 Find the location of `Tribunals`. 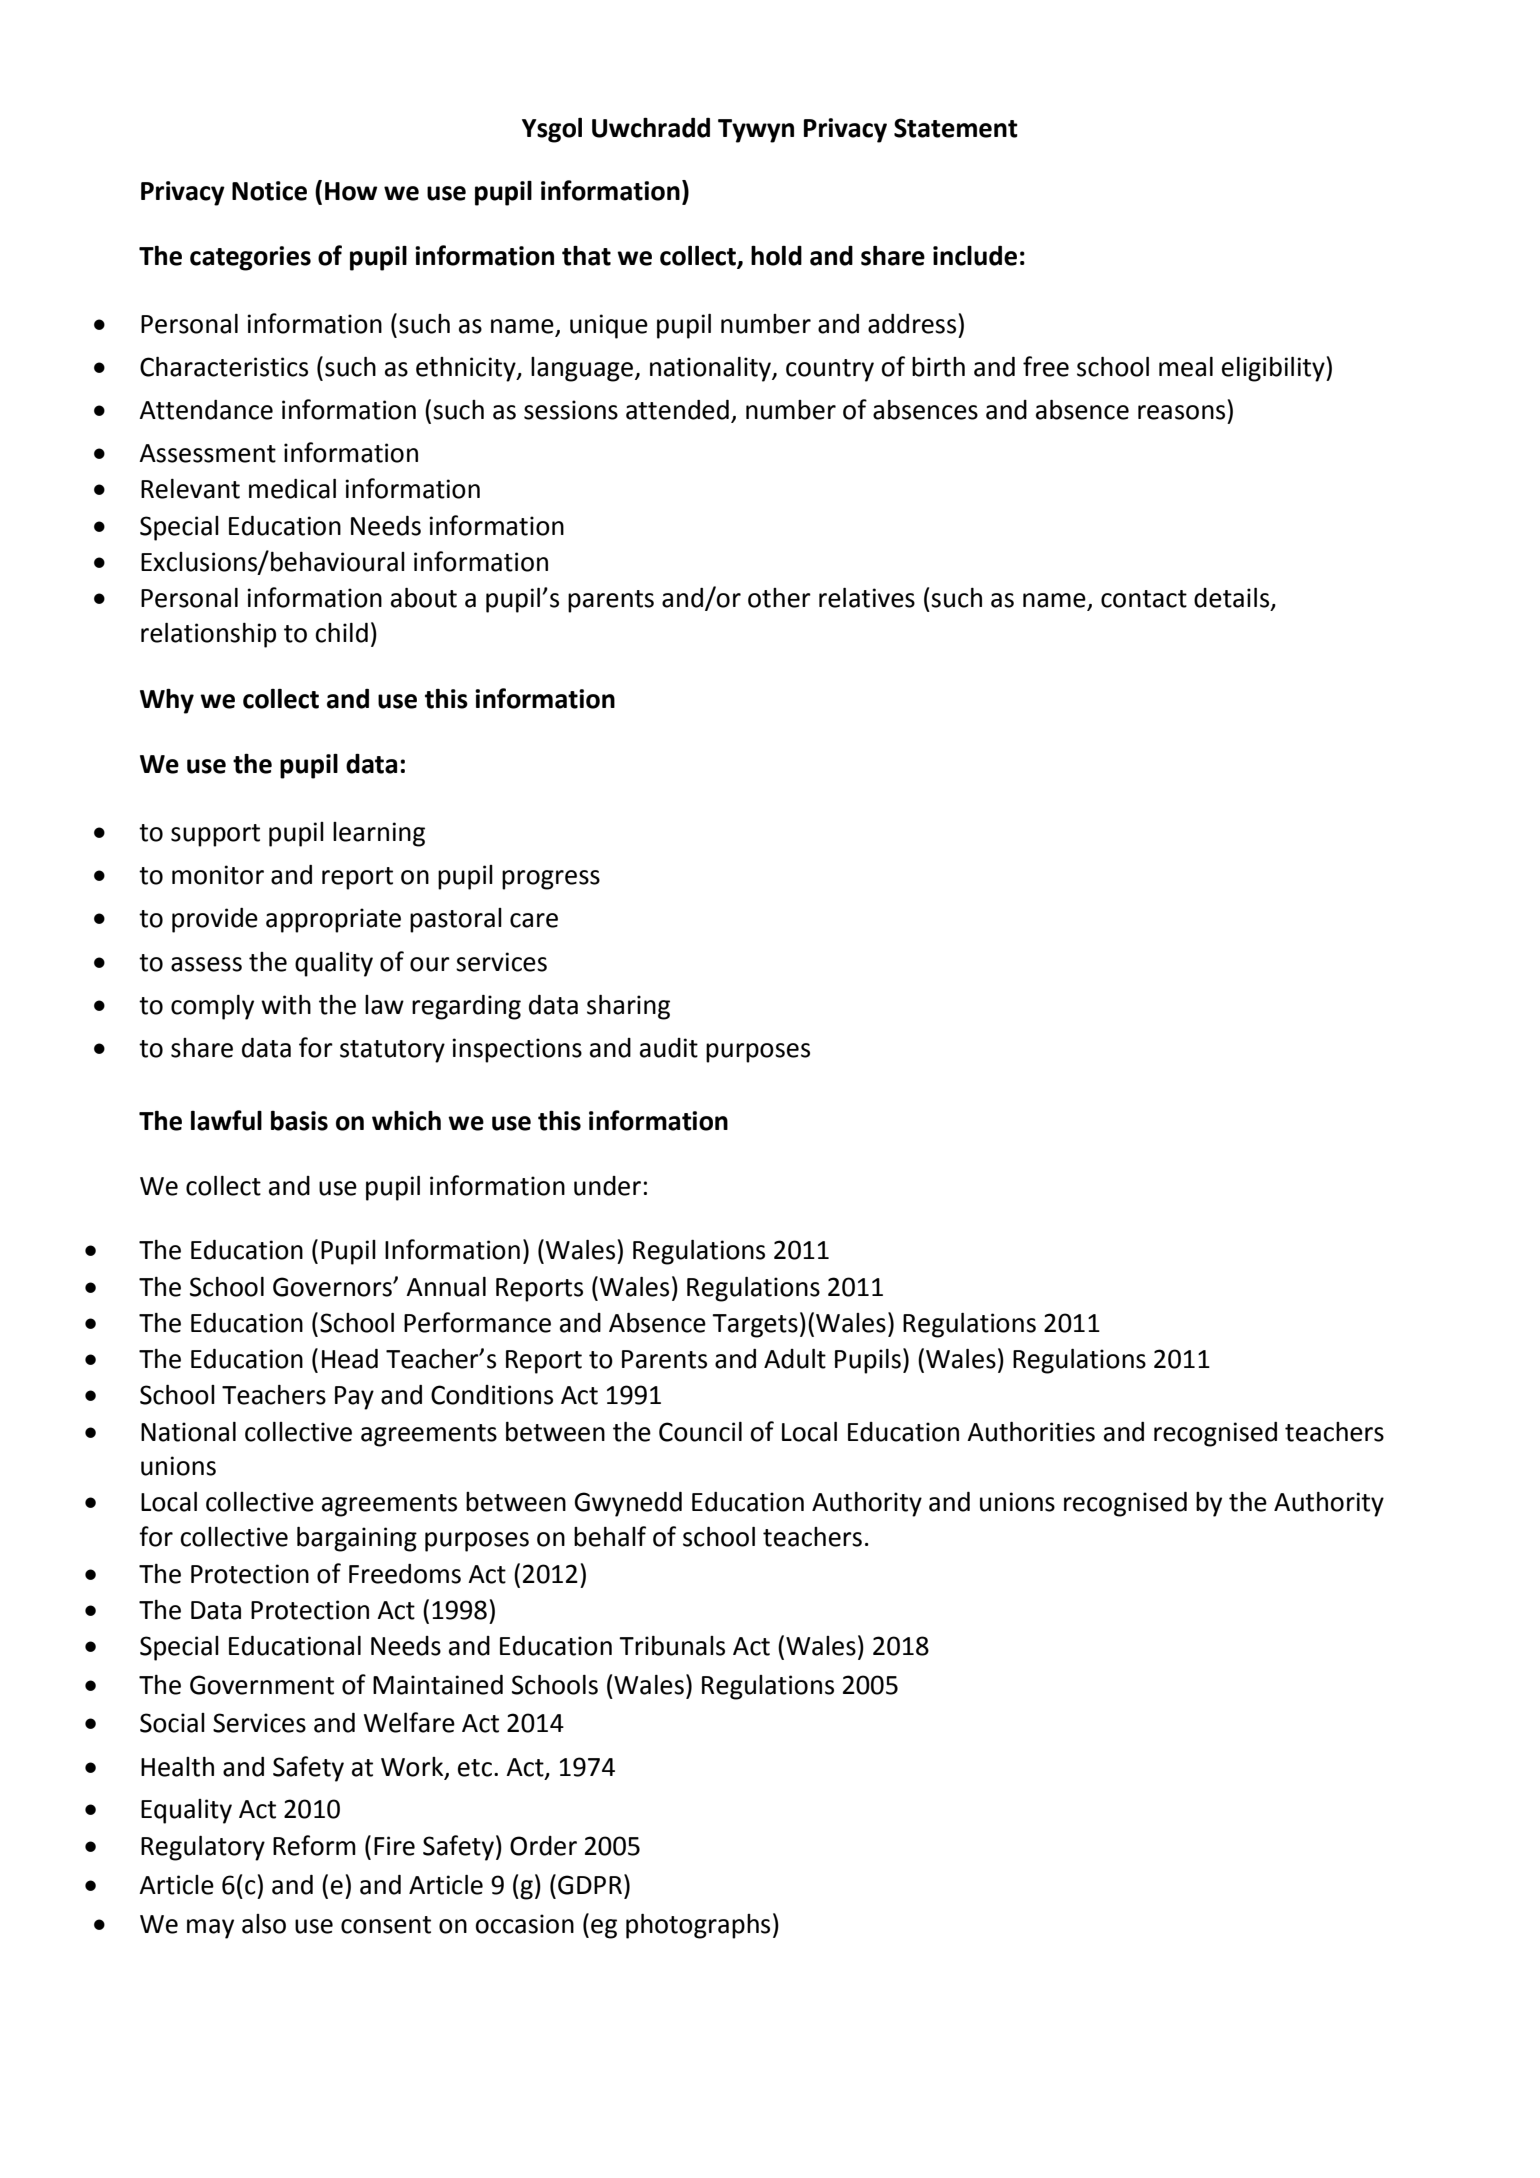

Tribunals is located at coordinates (672, 1646).
